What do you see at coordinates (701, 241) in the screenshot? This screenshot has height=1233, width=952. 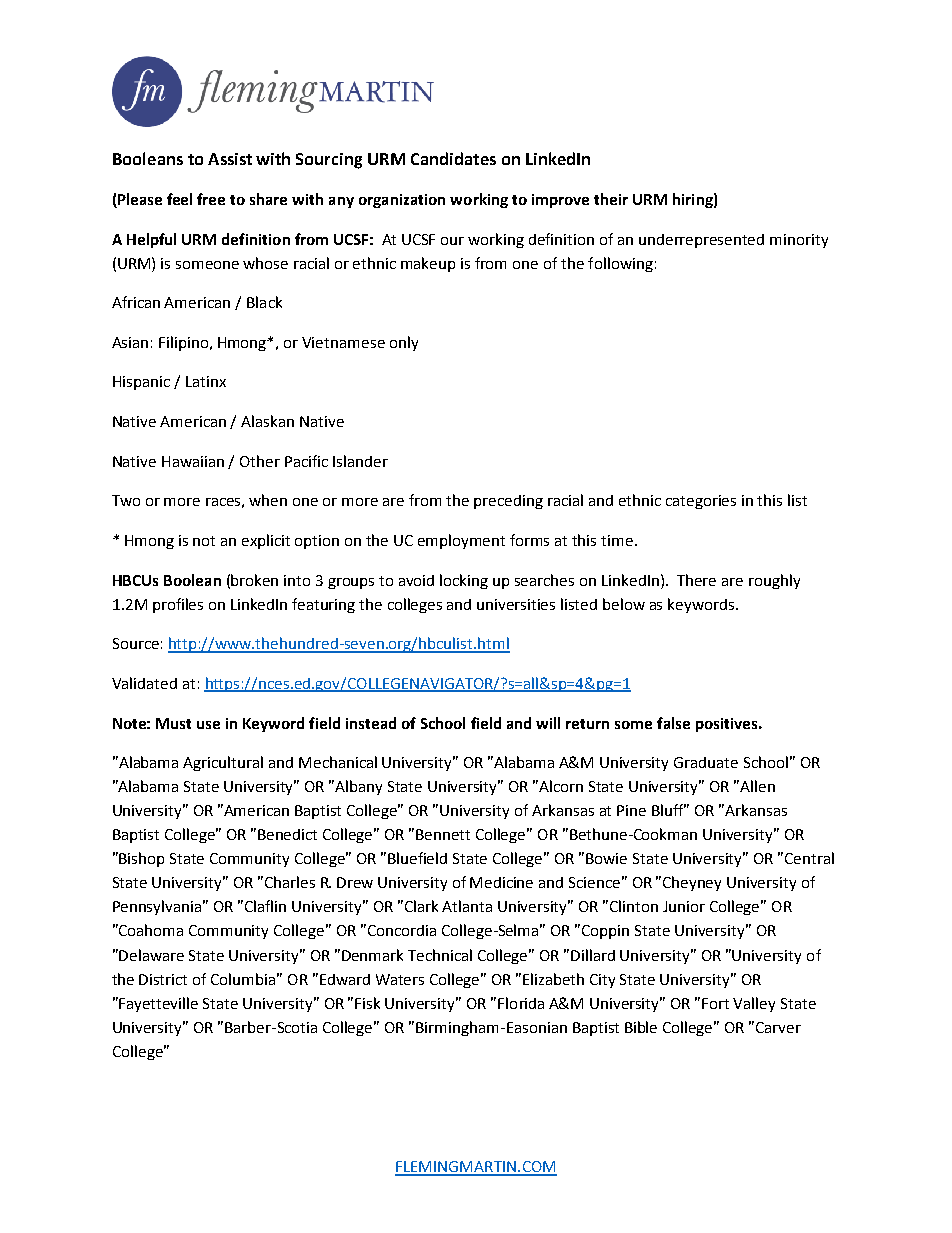 I see `underrepresented` at bounding box center [701, 241].
